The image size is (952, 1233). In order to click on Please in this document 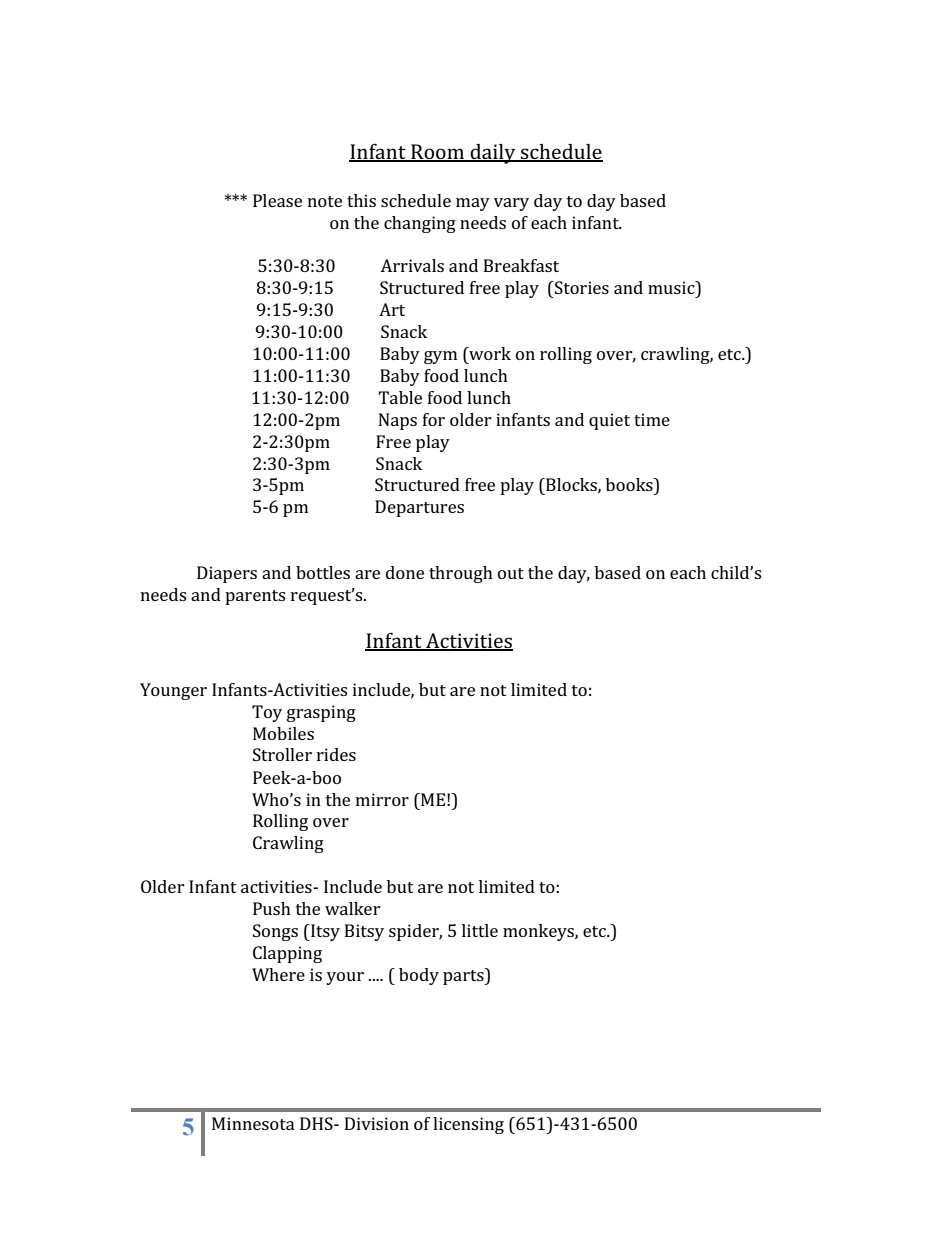, I will do `click(277, 200)`.
